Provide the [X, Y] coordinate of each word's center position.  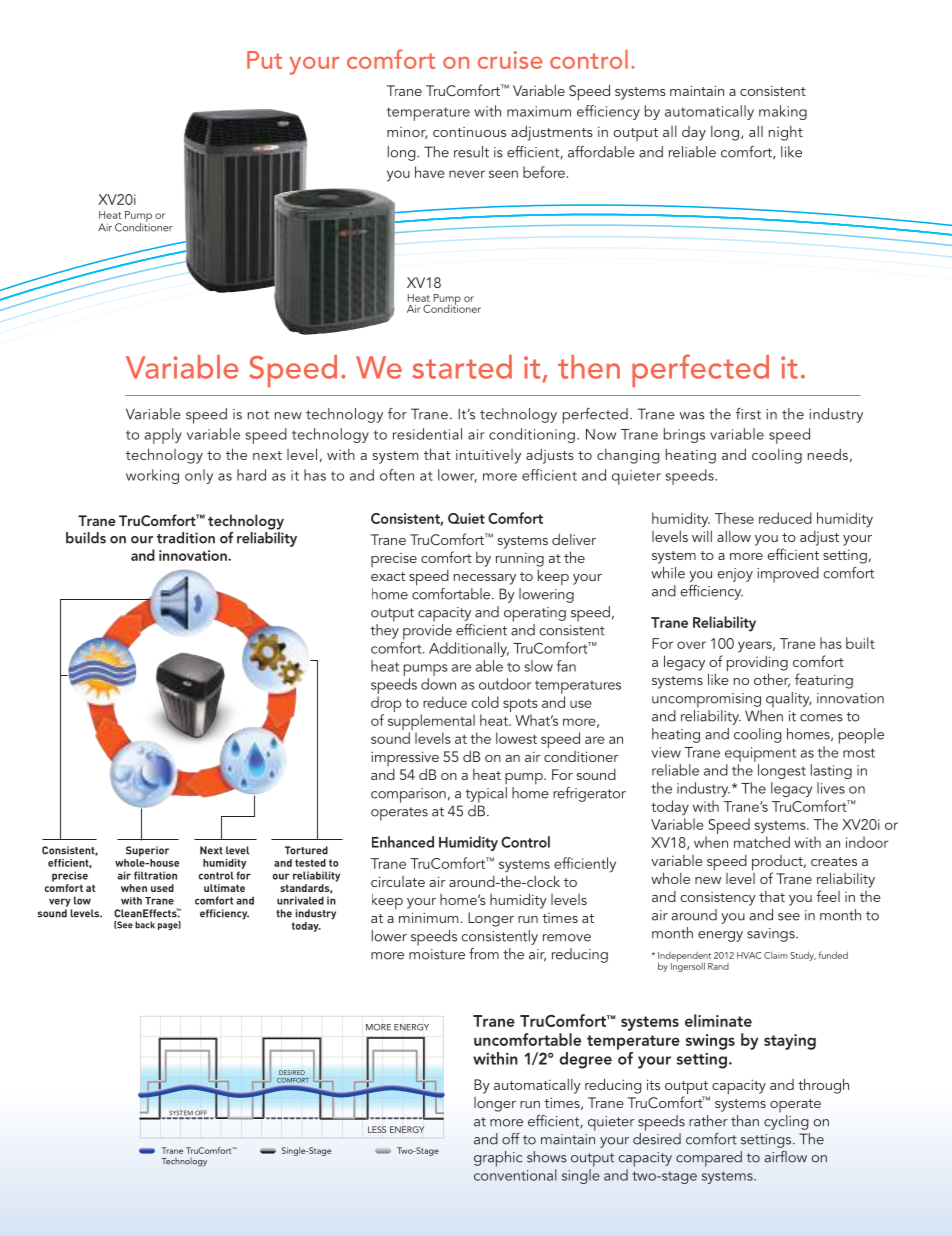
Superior [147, 851]
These [734, 518]
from [484, 954]
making [783, 112]
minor [407, 133]
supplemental [432, 723]
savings [772, 935]
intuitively [488, 456]
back [145, 925]
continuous [469, 132]
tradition [186, 538]
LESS [377, 1129]
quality [788, 700]
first [748, 414]
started [462, 367]
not [258, 415]
